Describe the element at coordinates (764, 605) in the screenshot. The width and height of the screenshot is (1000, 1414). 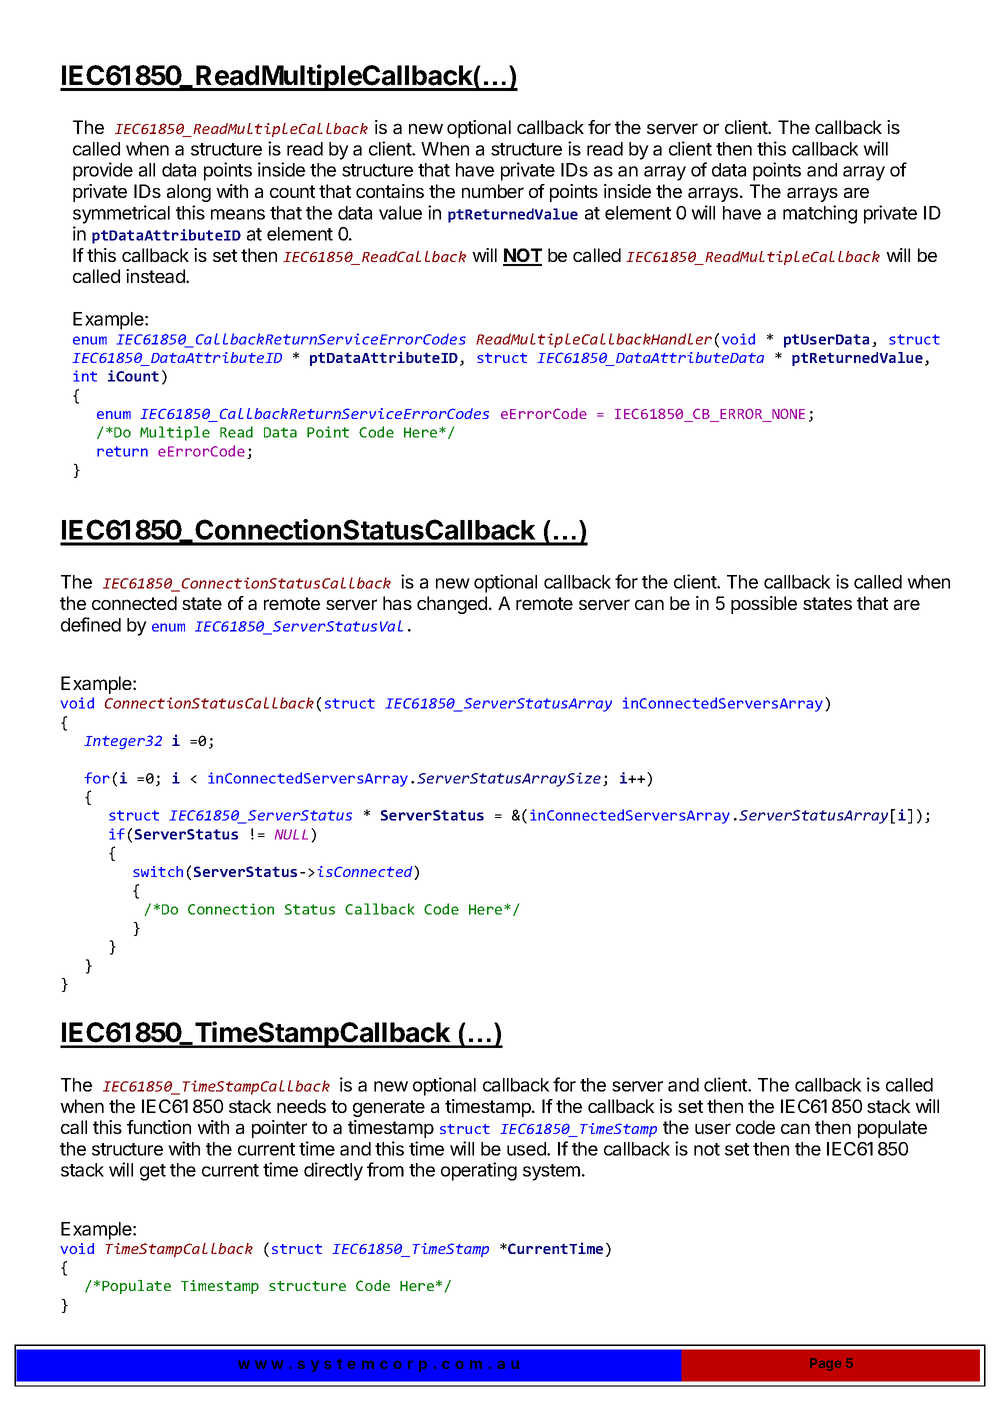
I see `possible` at that location.
